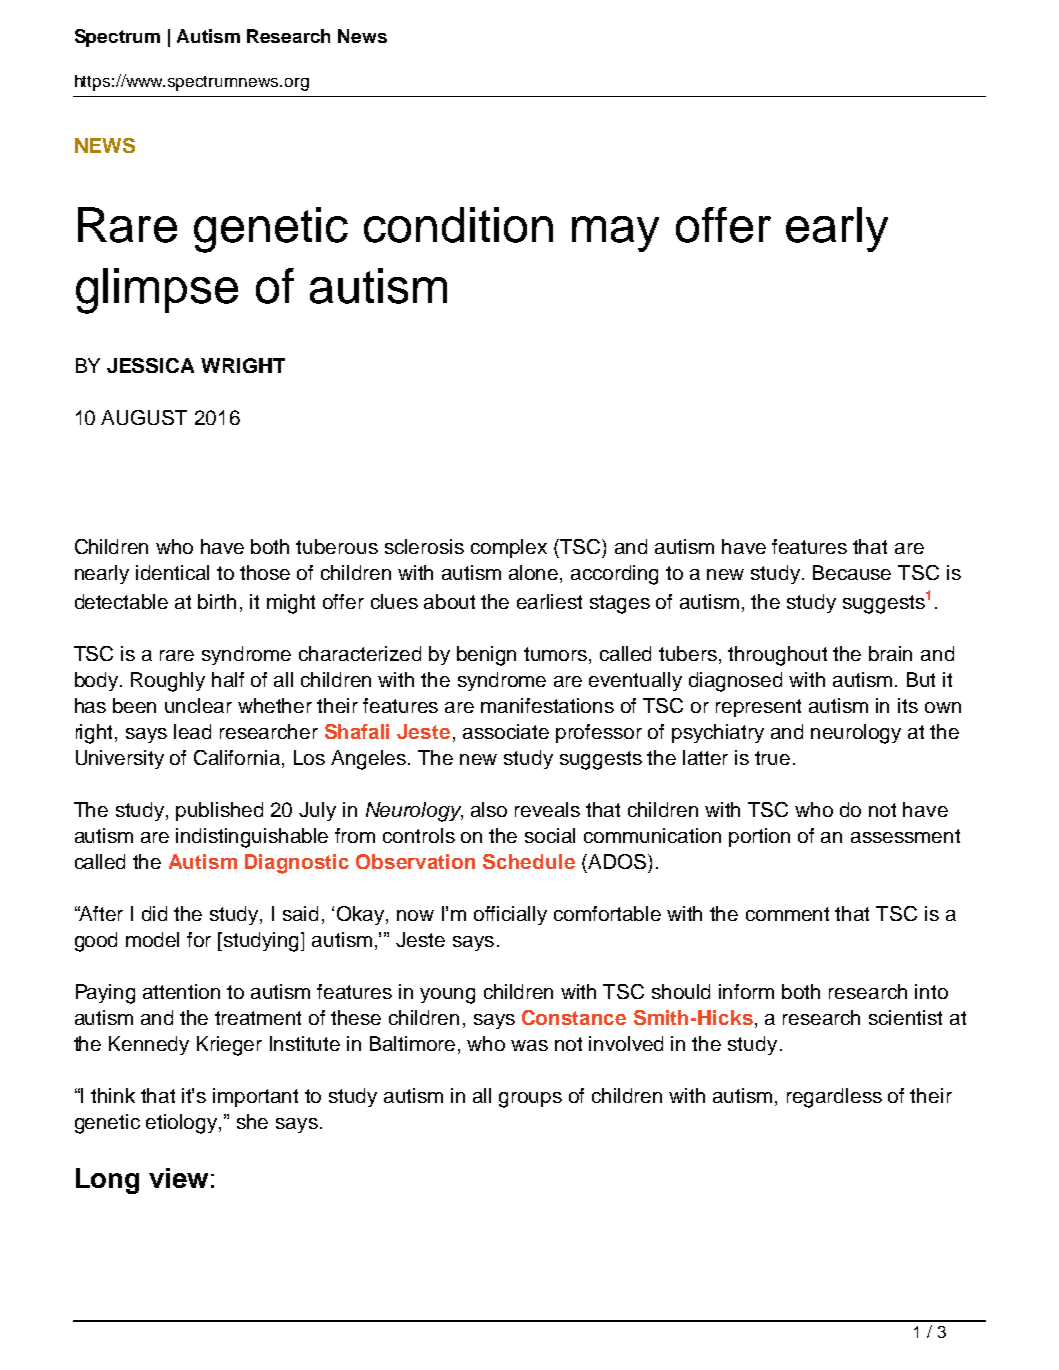  What do you see at coordinates (905, 836) in the page?
I see `assessment` at bounding box center [905, 836].
